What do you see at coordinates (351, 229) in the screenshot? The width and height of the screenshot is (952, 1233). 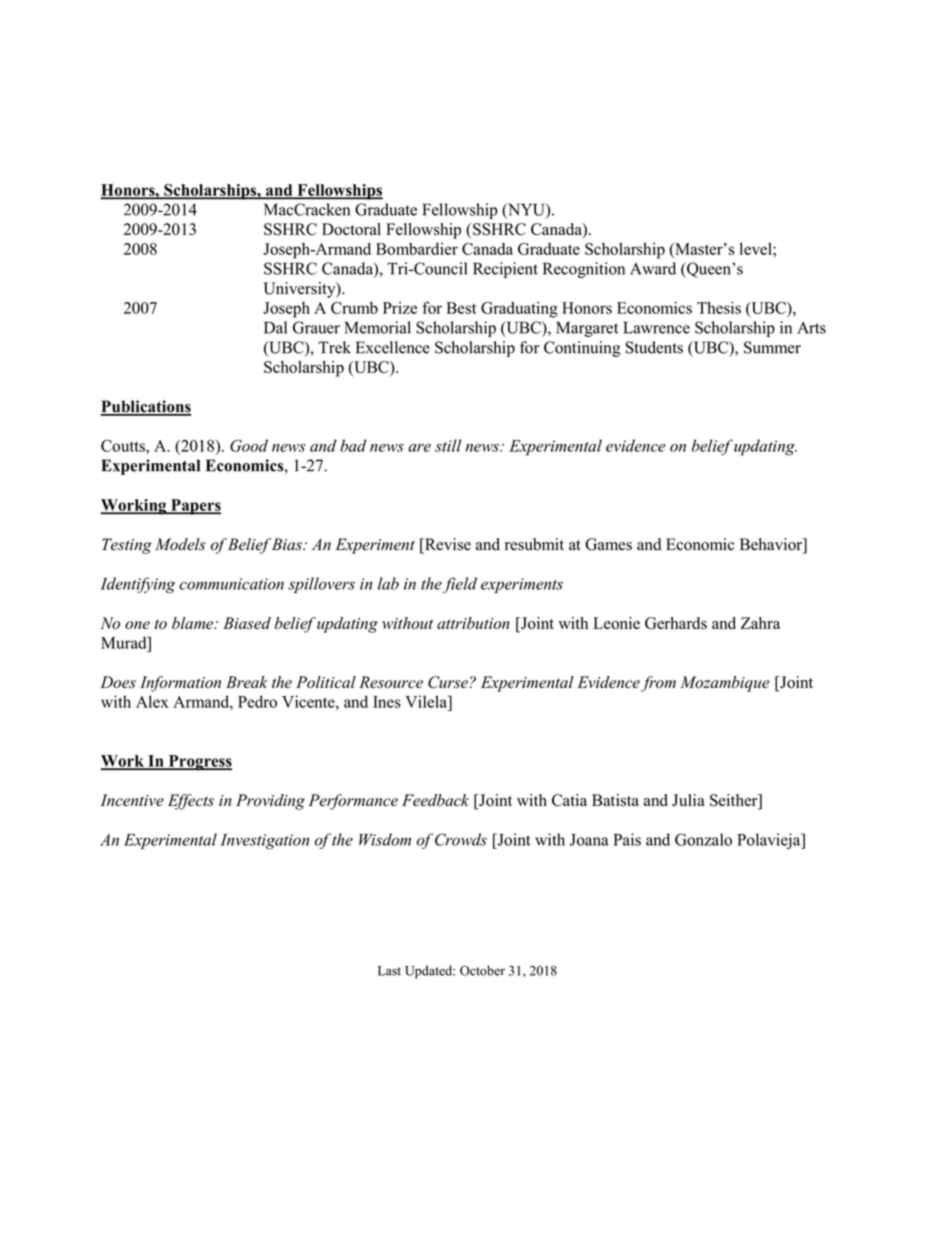 I see `Doctoral` at bounding box center [351, 229].
